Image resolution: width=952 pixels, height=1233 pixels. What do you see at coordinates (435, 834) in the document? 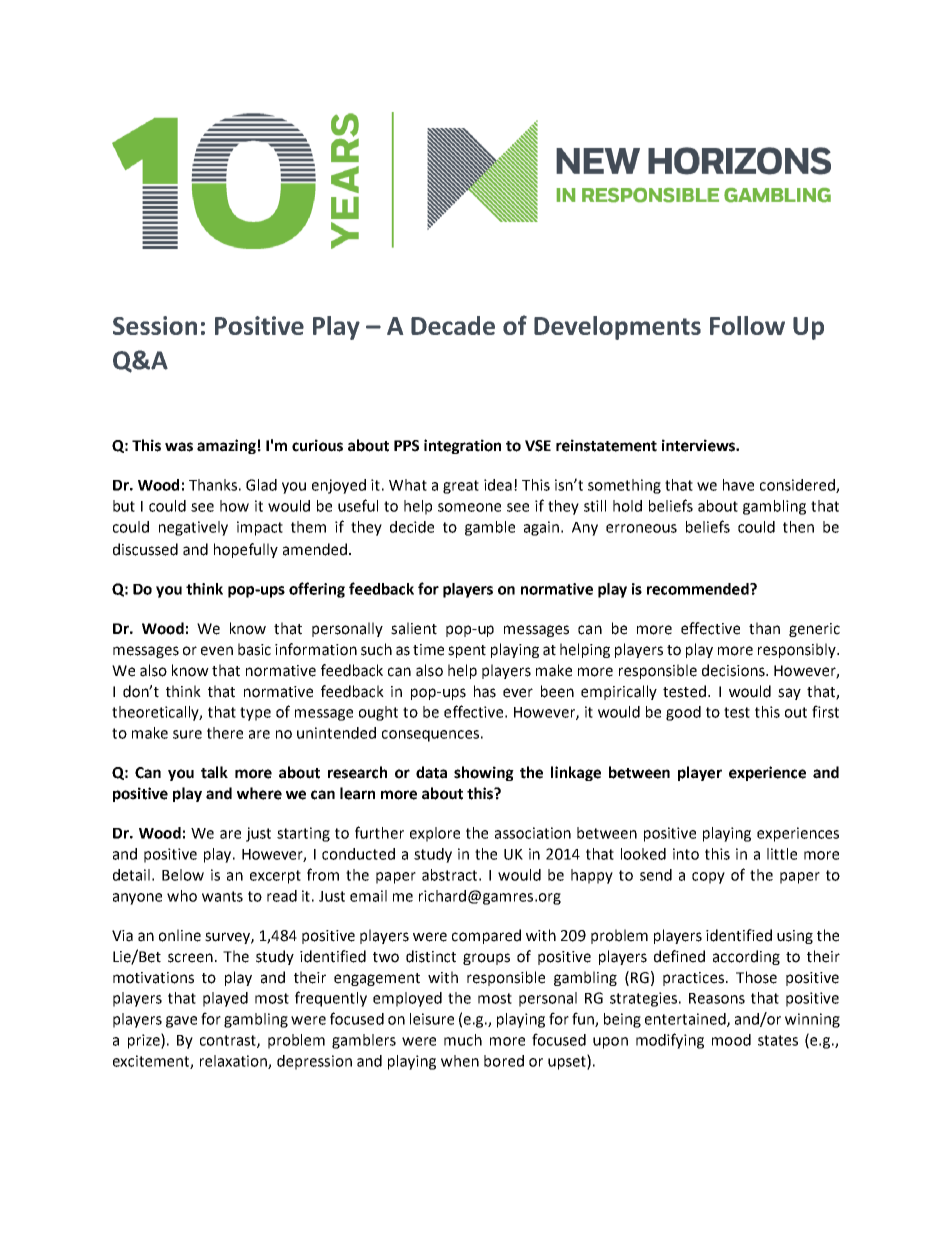
I see `explore` at bounding box center [435, 834].
